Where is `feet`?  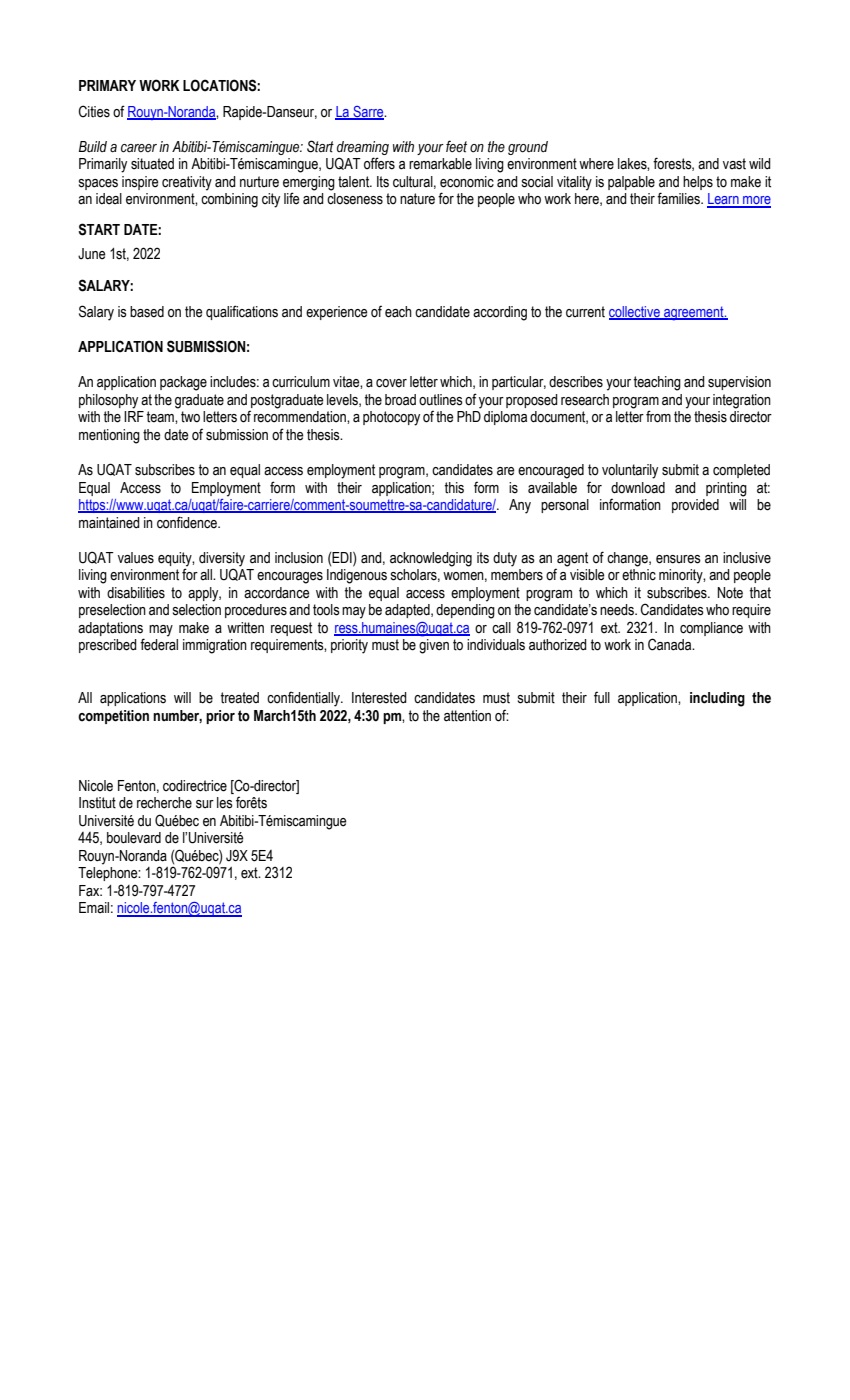 feet is located at coordinates (456, 146).
